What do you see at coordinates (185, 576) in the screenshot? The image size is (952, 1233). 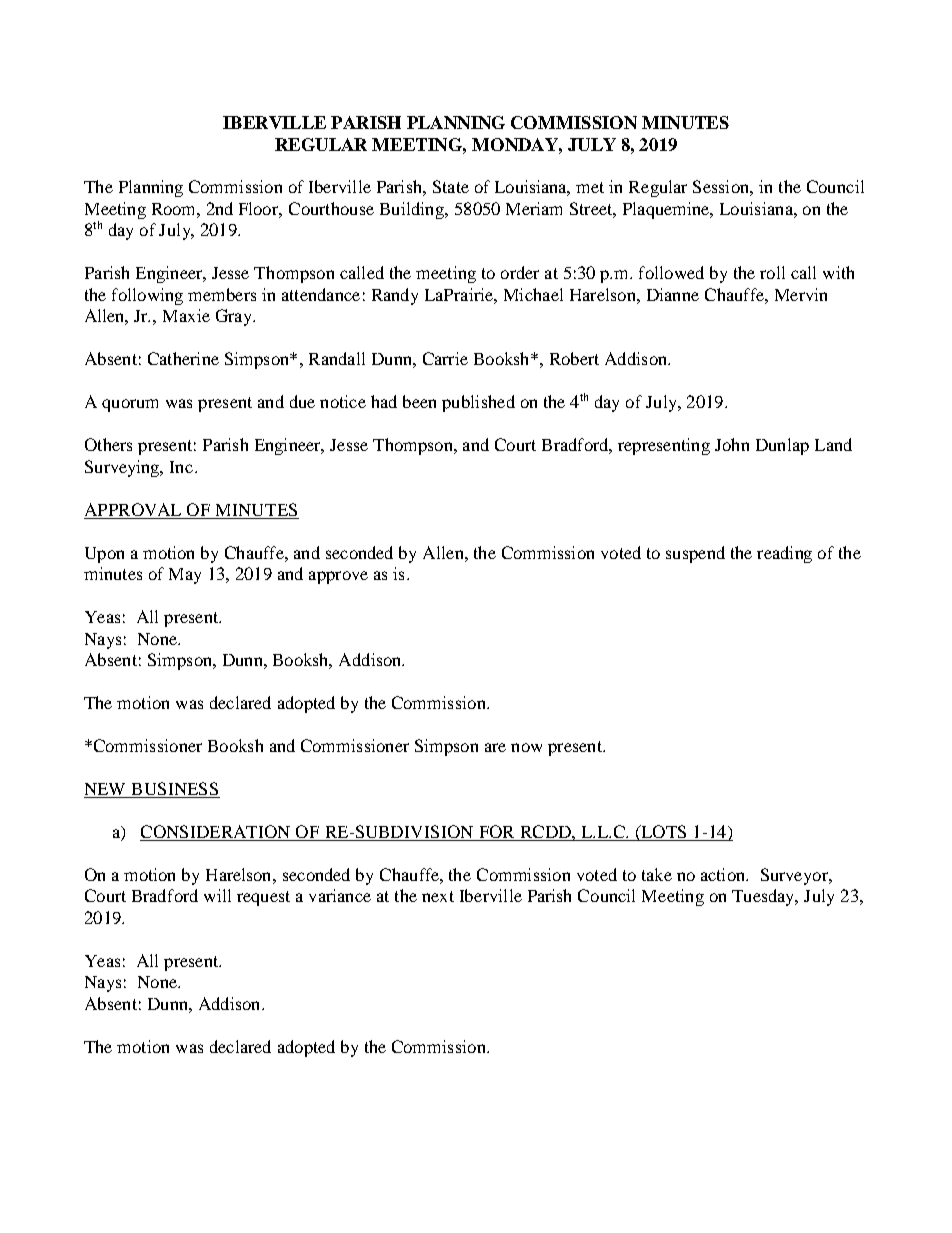 I see `May` at bounding box center [185, 576].
